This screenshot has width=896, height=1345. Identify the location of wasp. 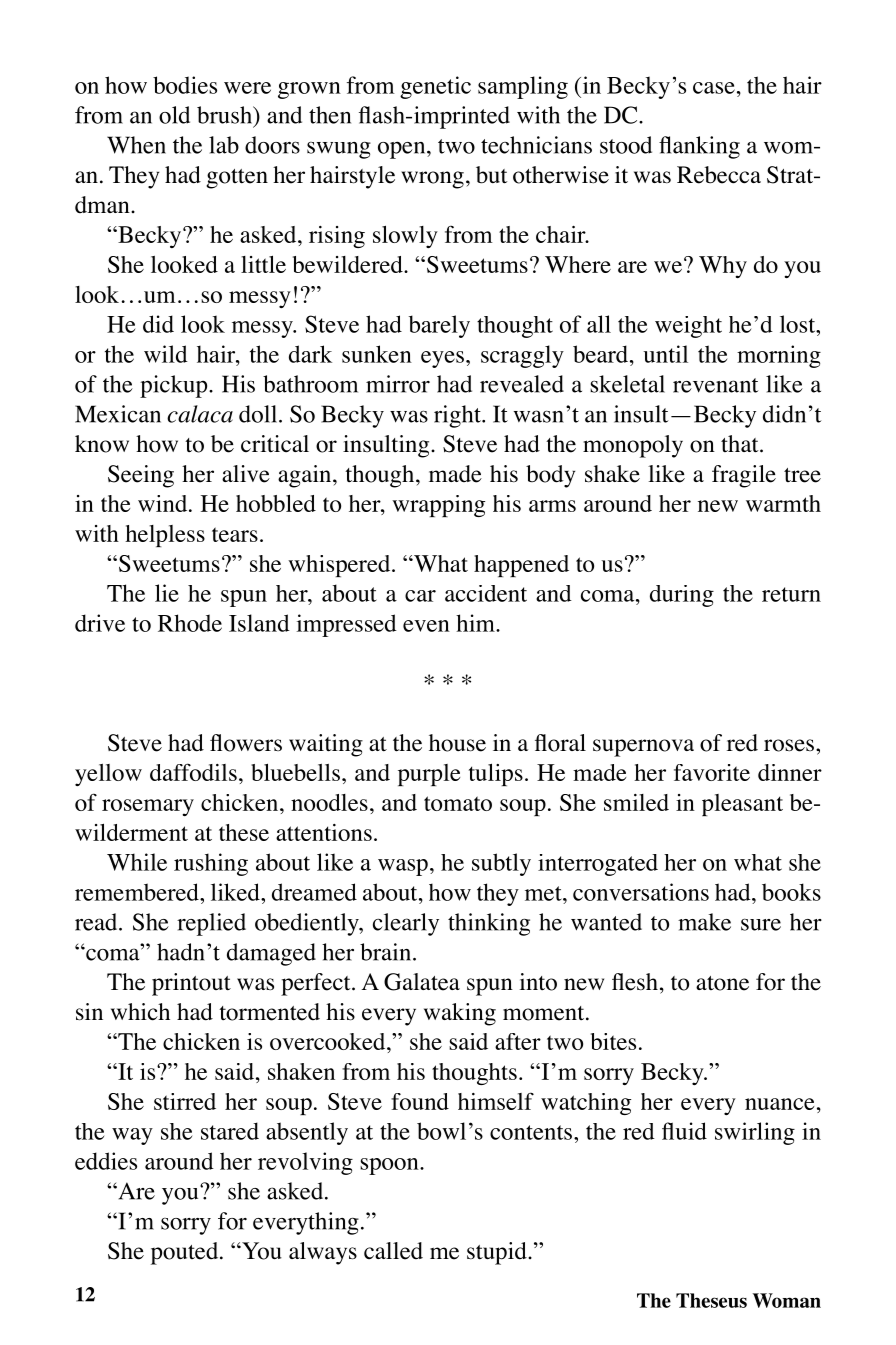
(403, 867).
